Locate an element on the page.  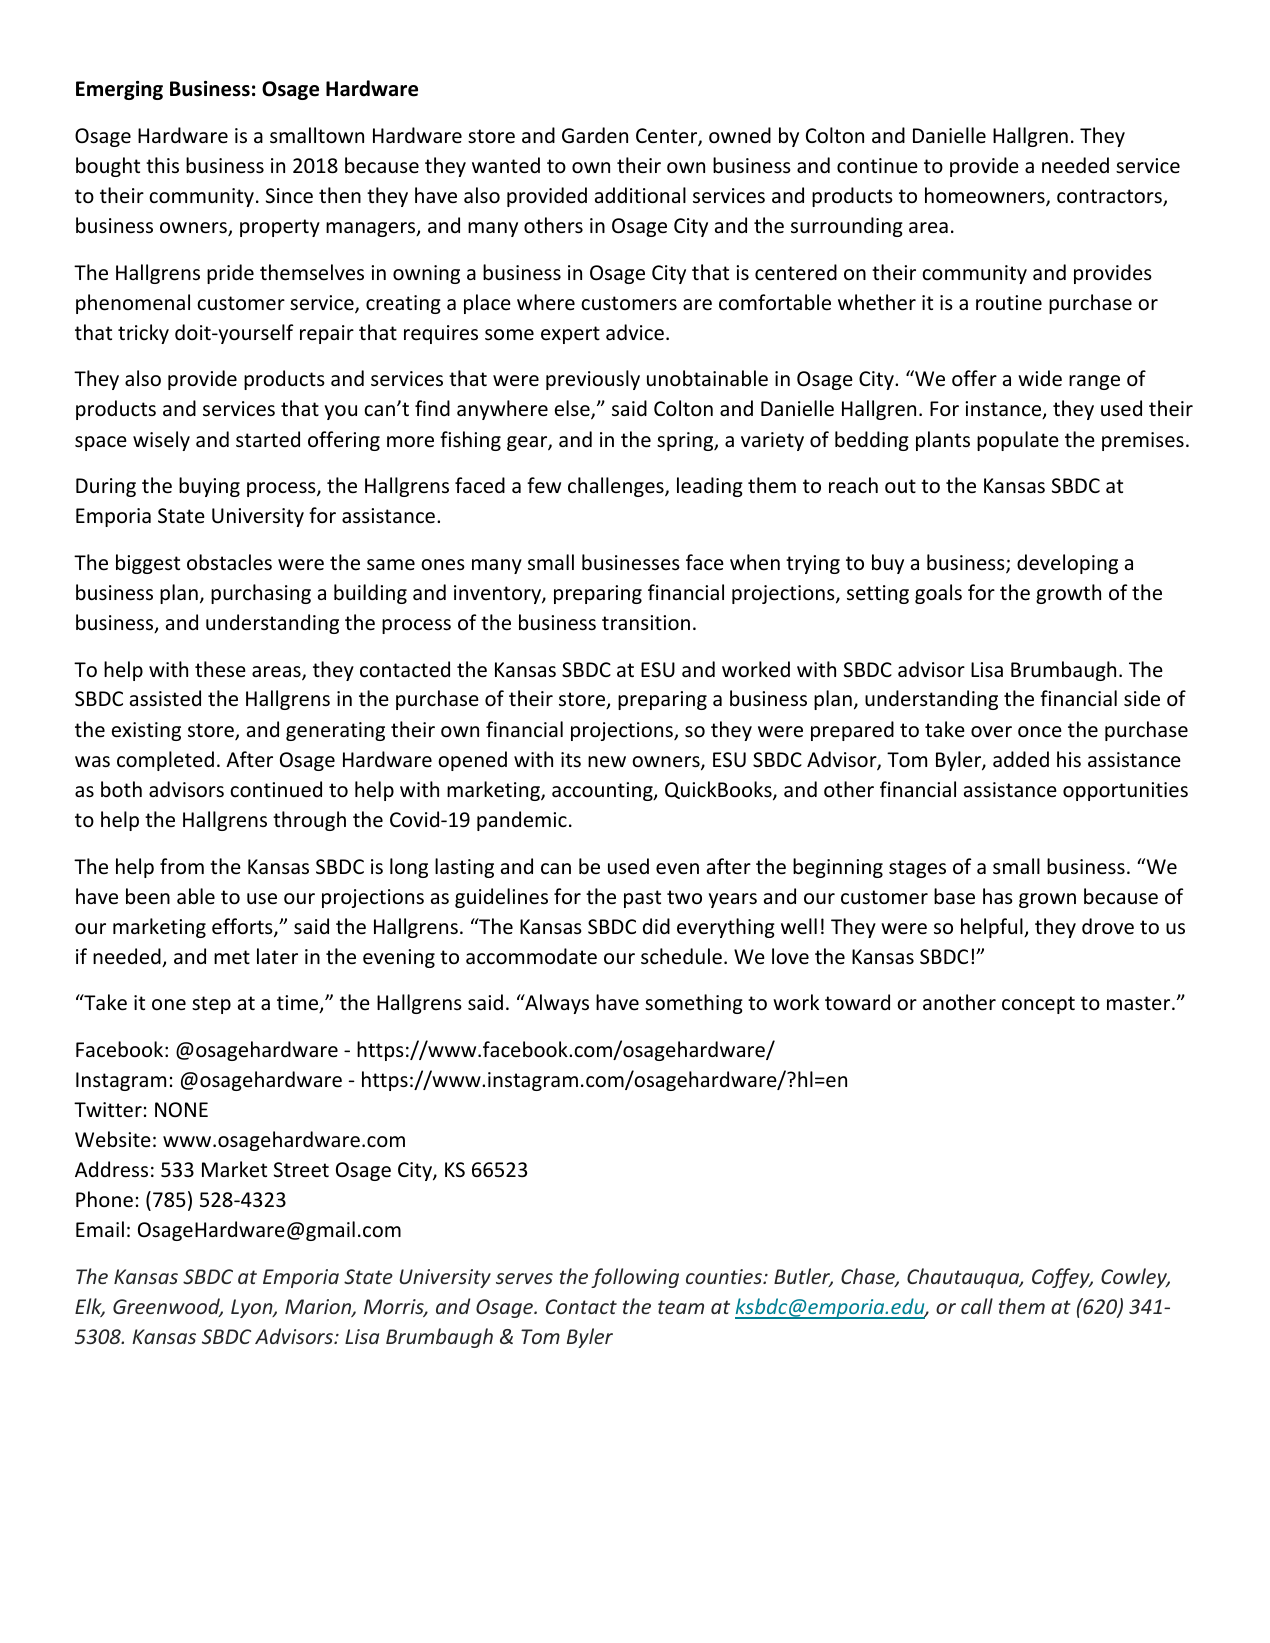
step is located at coordinates (211, 1005).
